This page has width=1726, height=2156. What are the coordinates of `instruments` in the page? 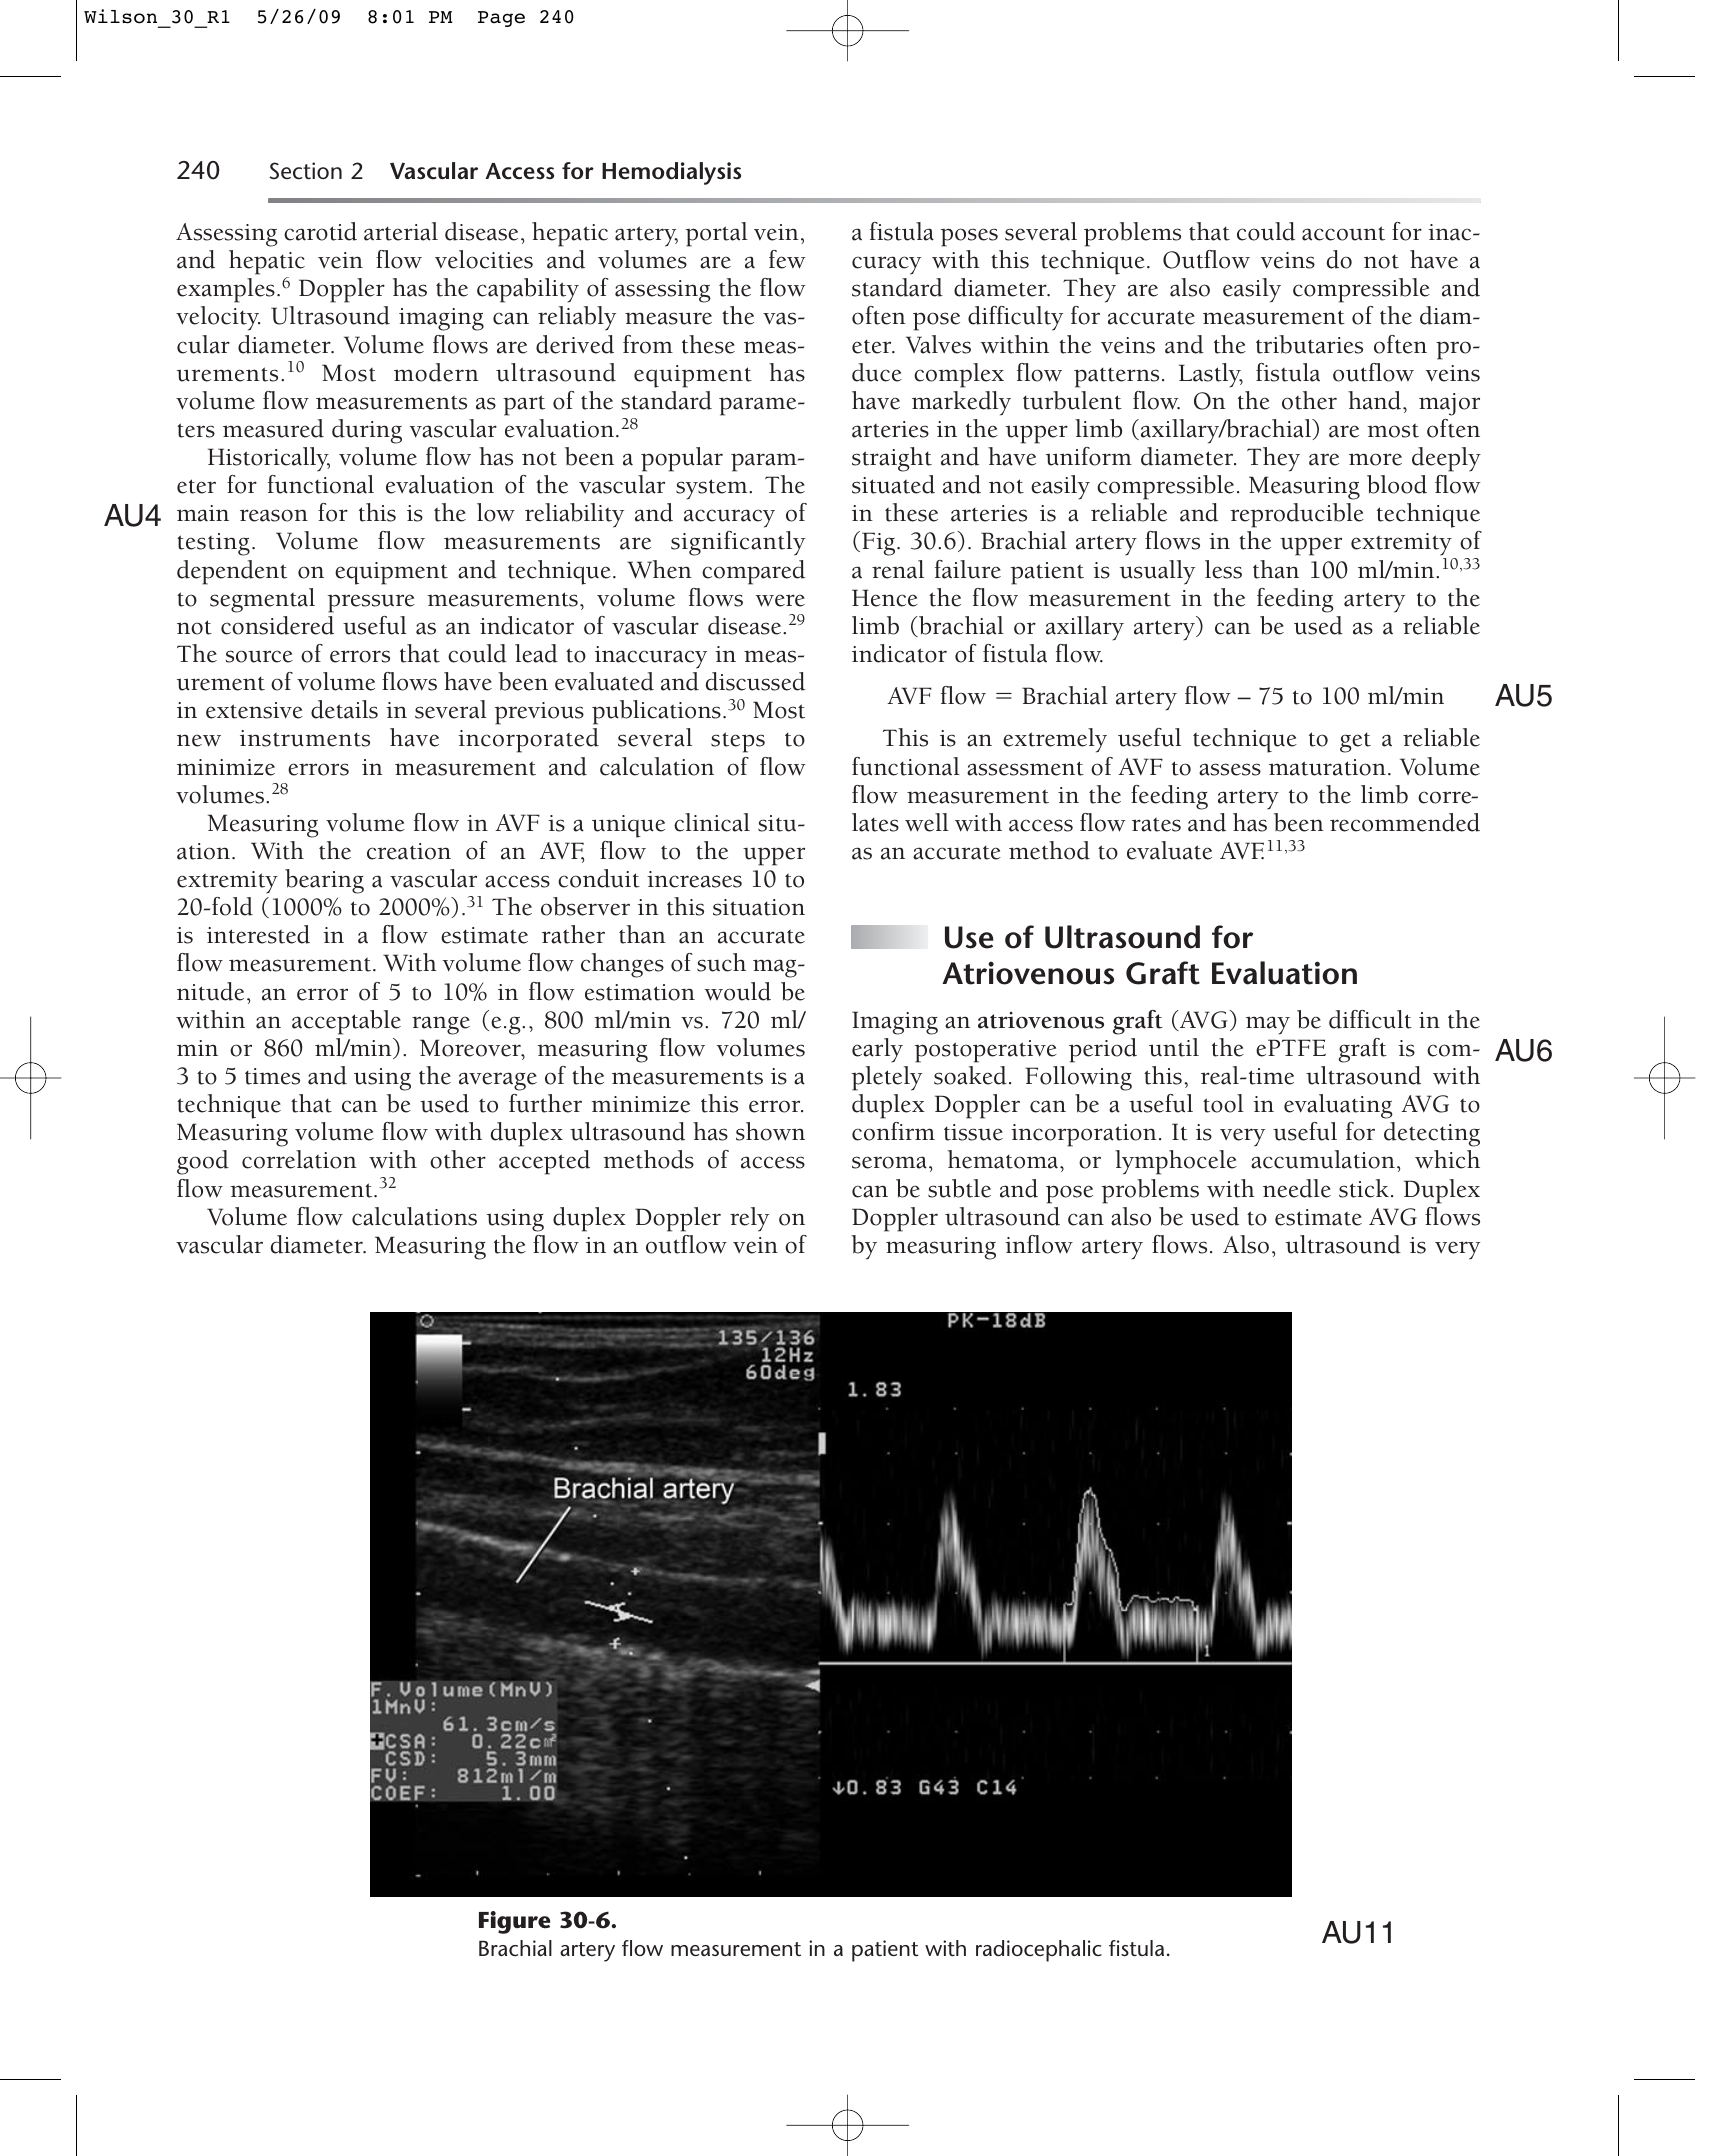 It's located at (305, 738).
